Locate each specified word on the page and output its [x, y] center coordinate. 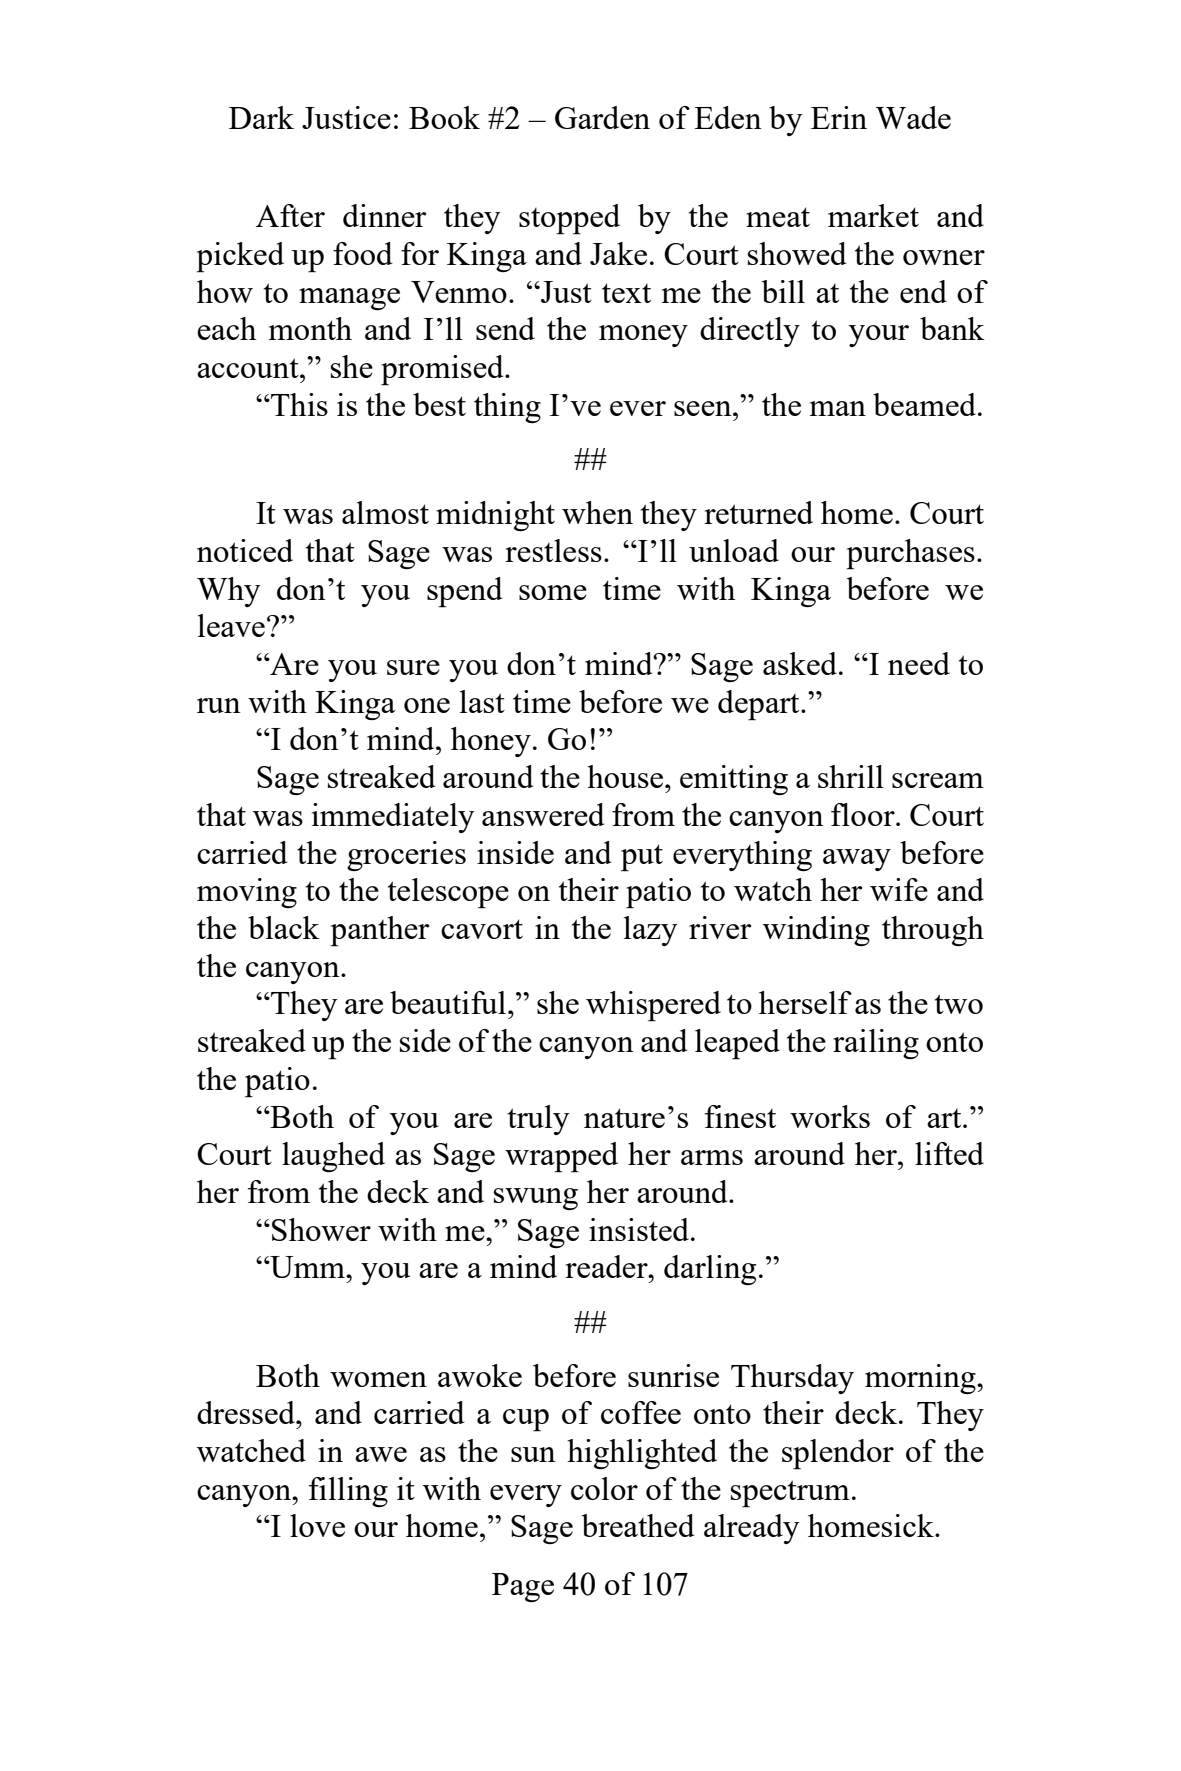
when [597, 512]
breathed [638, 1525]
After [290, 215]
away [857, 860]
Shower [321, 1229]
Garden [602, 117]
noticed [245, 550]
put [642, 858]
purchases [910, 554]
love [317, 1525]
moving [247, 893]
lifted [949, 1153]
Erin [839, 117]
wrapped [561, 1157]
